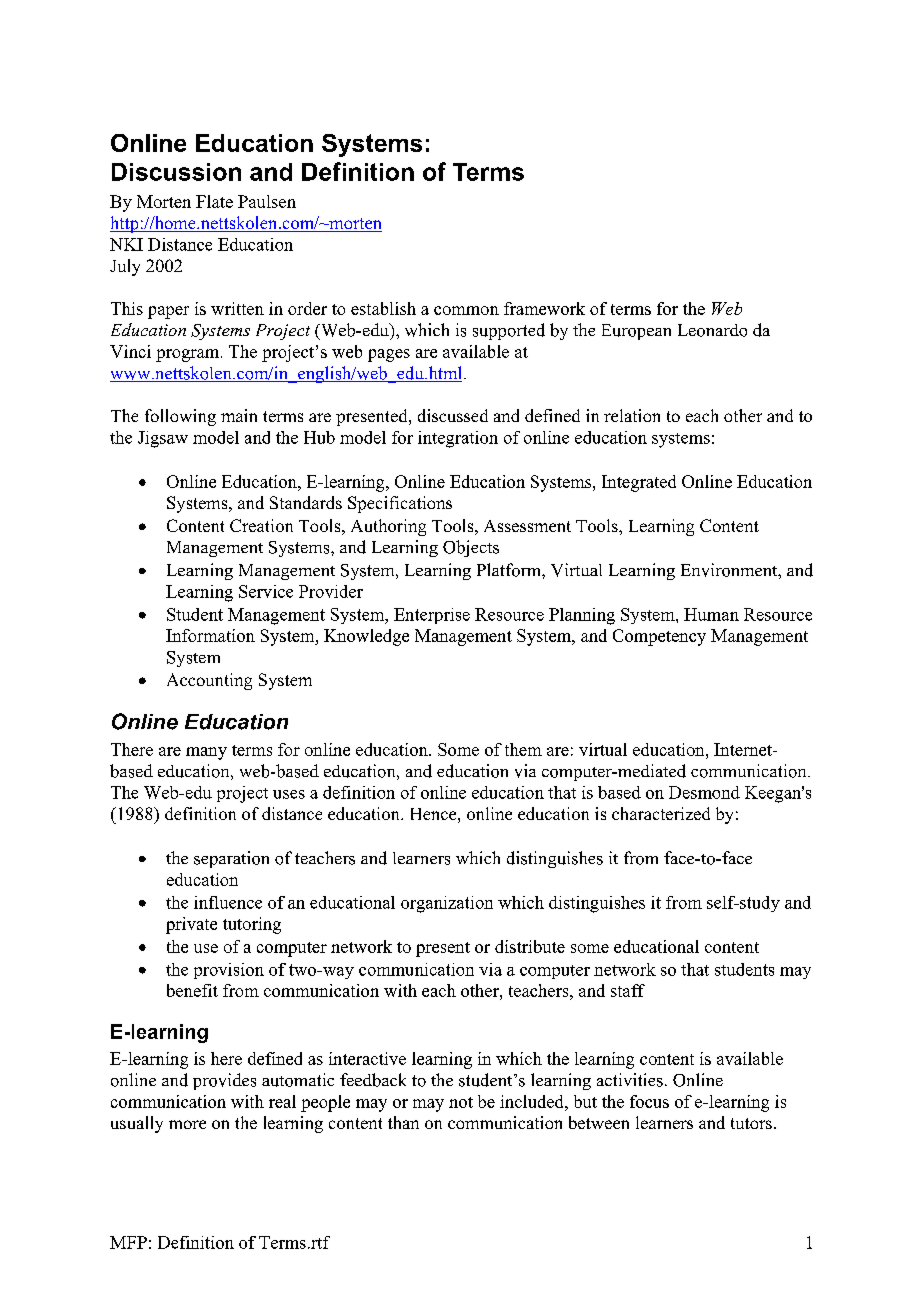 Image resolution: width=924 pixels, height=1308 pixels. I want to click on Discussion, so click(176, 172).
